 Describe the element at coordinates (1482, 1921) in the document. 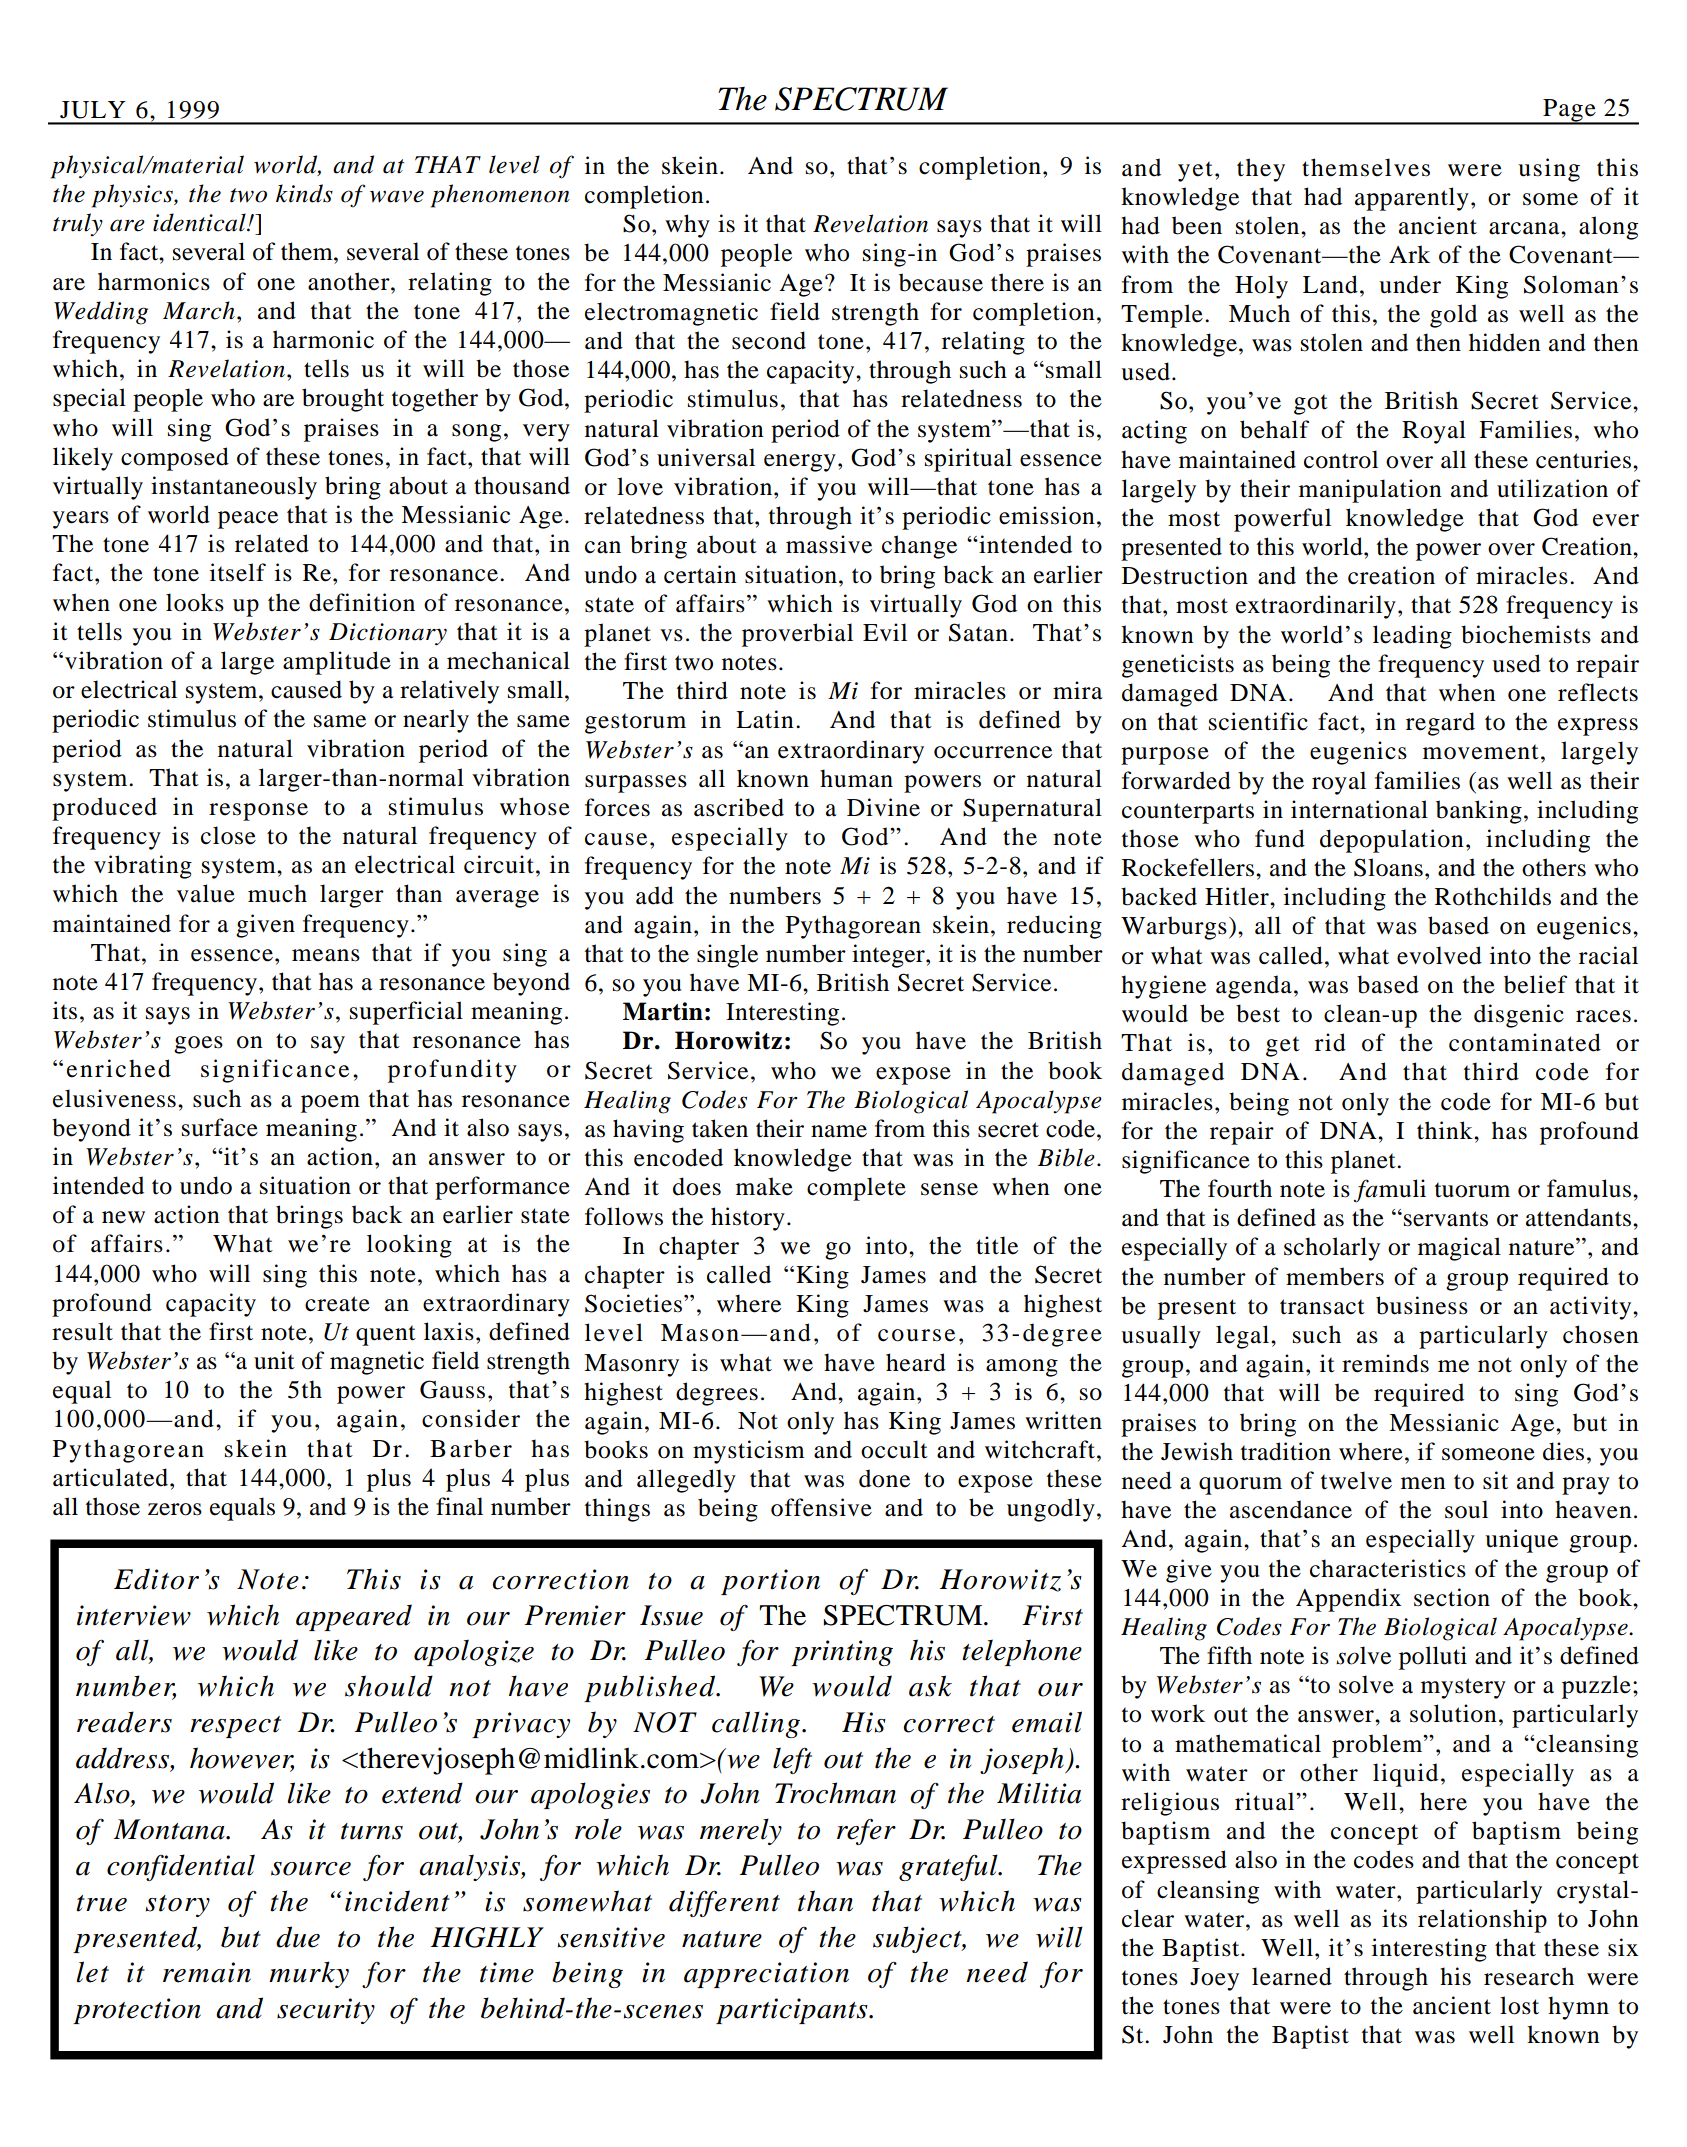

I see `relationship` at that location.
